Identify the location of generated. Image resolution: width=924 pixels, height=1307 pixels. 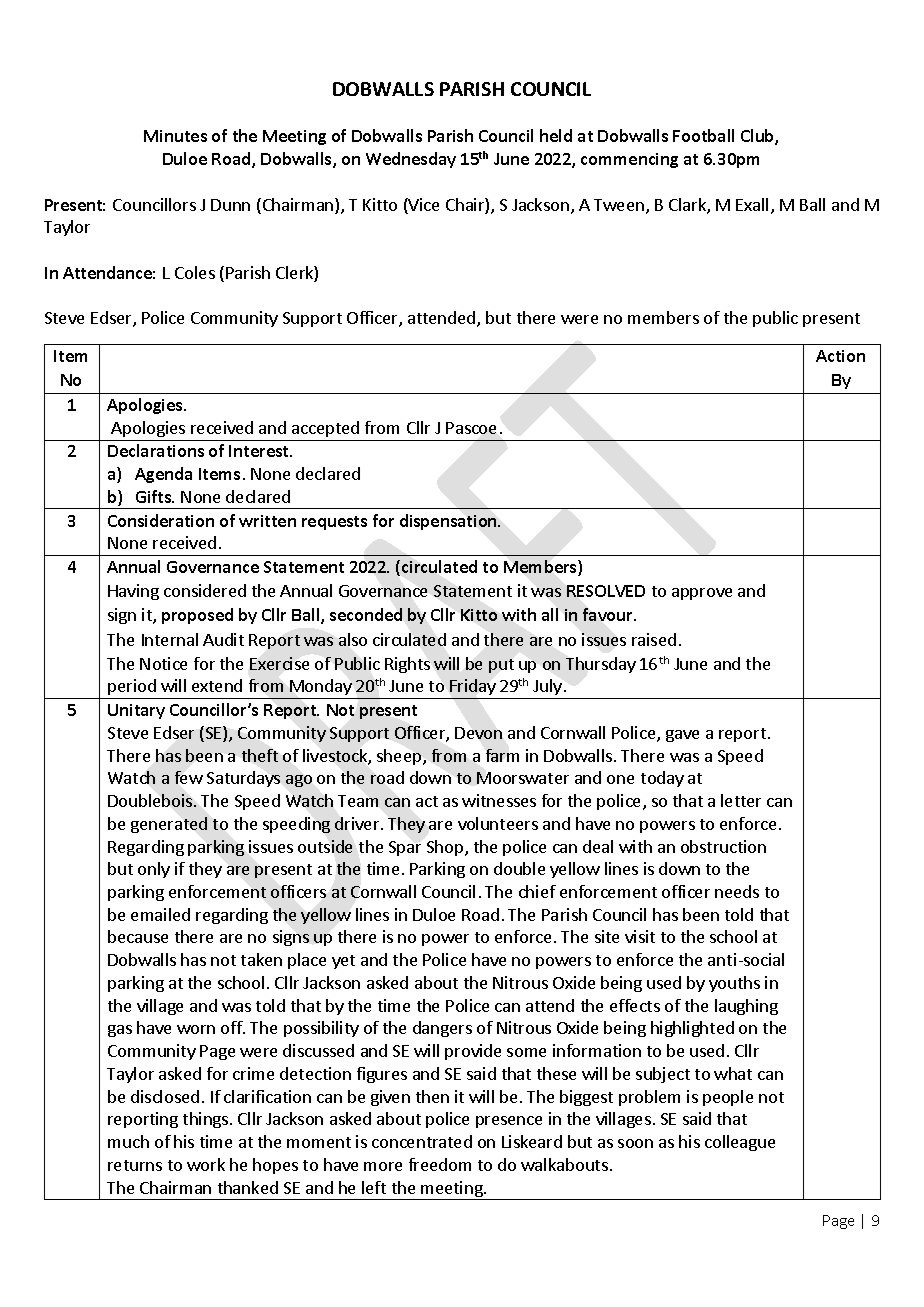
(169, 825).
